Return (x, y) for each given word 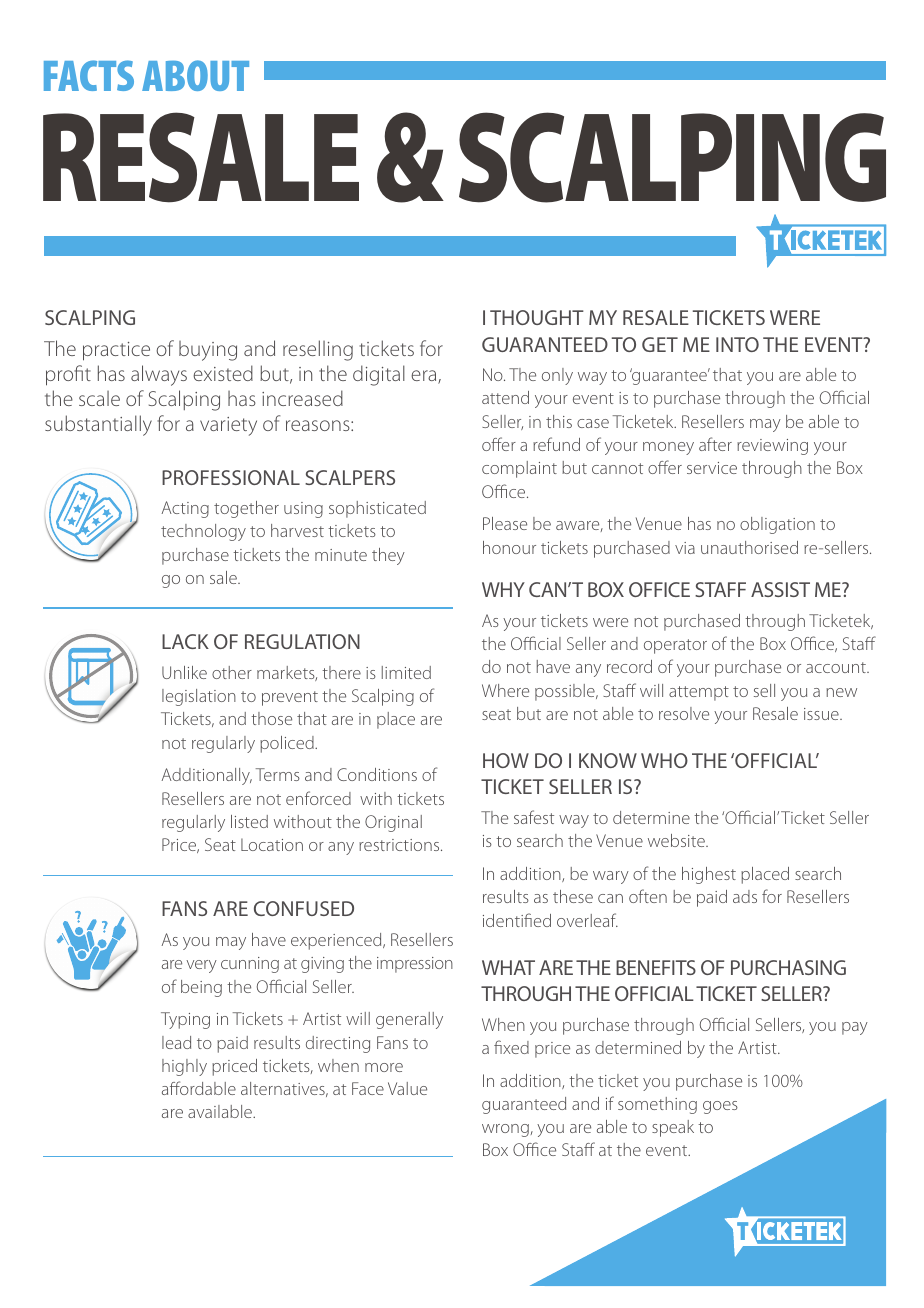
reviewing (772, 447)
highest (709, 875)
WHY (503, 589)
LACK (185, 641)
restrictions (400, 845)
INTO (737, 344)
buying (208, 351)
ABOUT (195, 75)
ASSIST (780, 589)
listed (249, 821)
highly (184, 1067)
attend (505, 397)
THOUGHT (537, 317)
